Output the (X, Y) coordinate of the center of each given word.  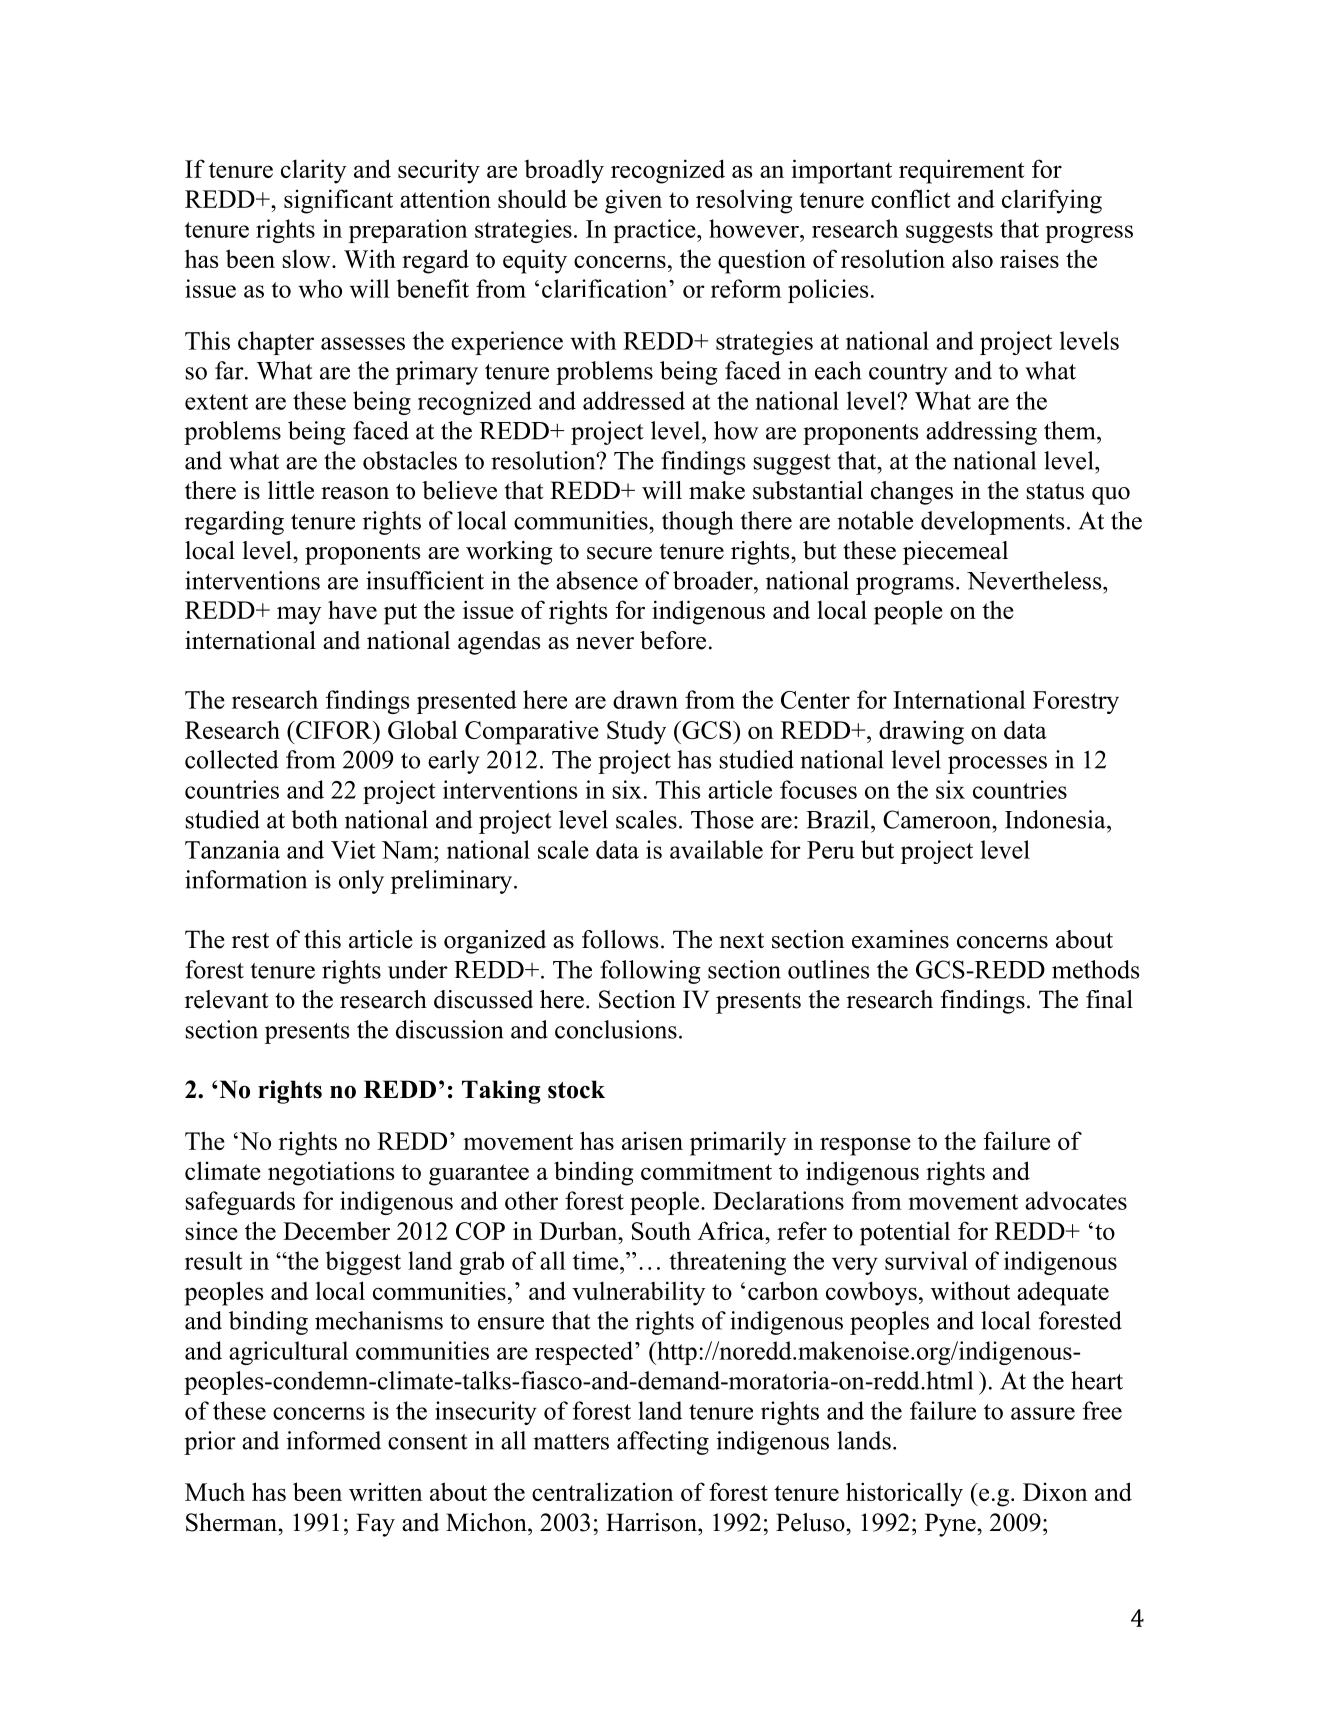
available (716, 849)
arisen (652, 1141)
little (291, 490)
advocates (1076, 1200)
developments (992, 523)
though (697, 523)
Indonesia (1056, 819)
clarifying (1052, 201)
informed (334, 1440)
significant (338, 201)
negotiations (331, 1173)
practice (655, 231)
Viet (353, 849)
